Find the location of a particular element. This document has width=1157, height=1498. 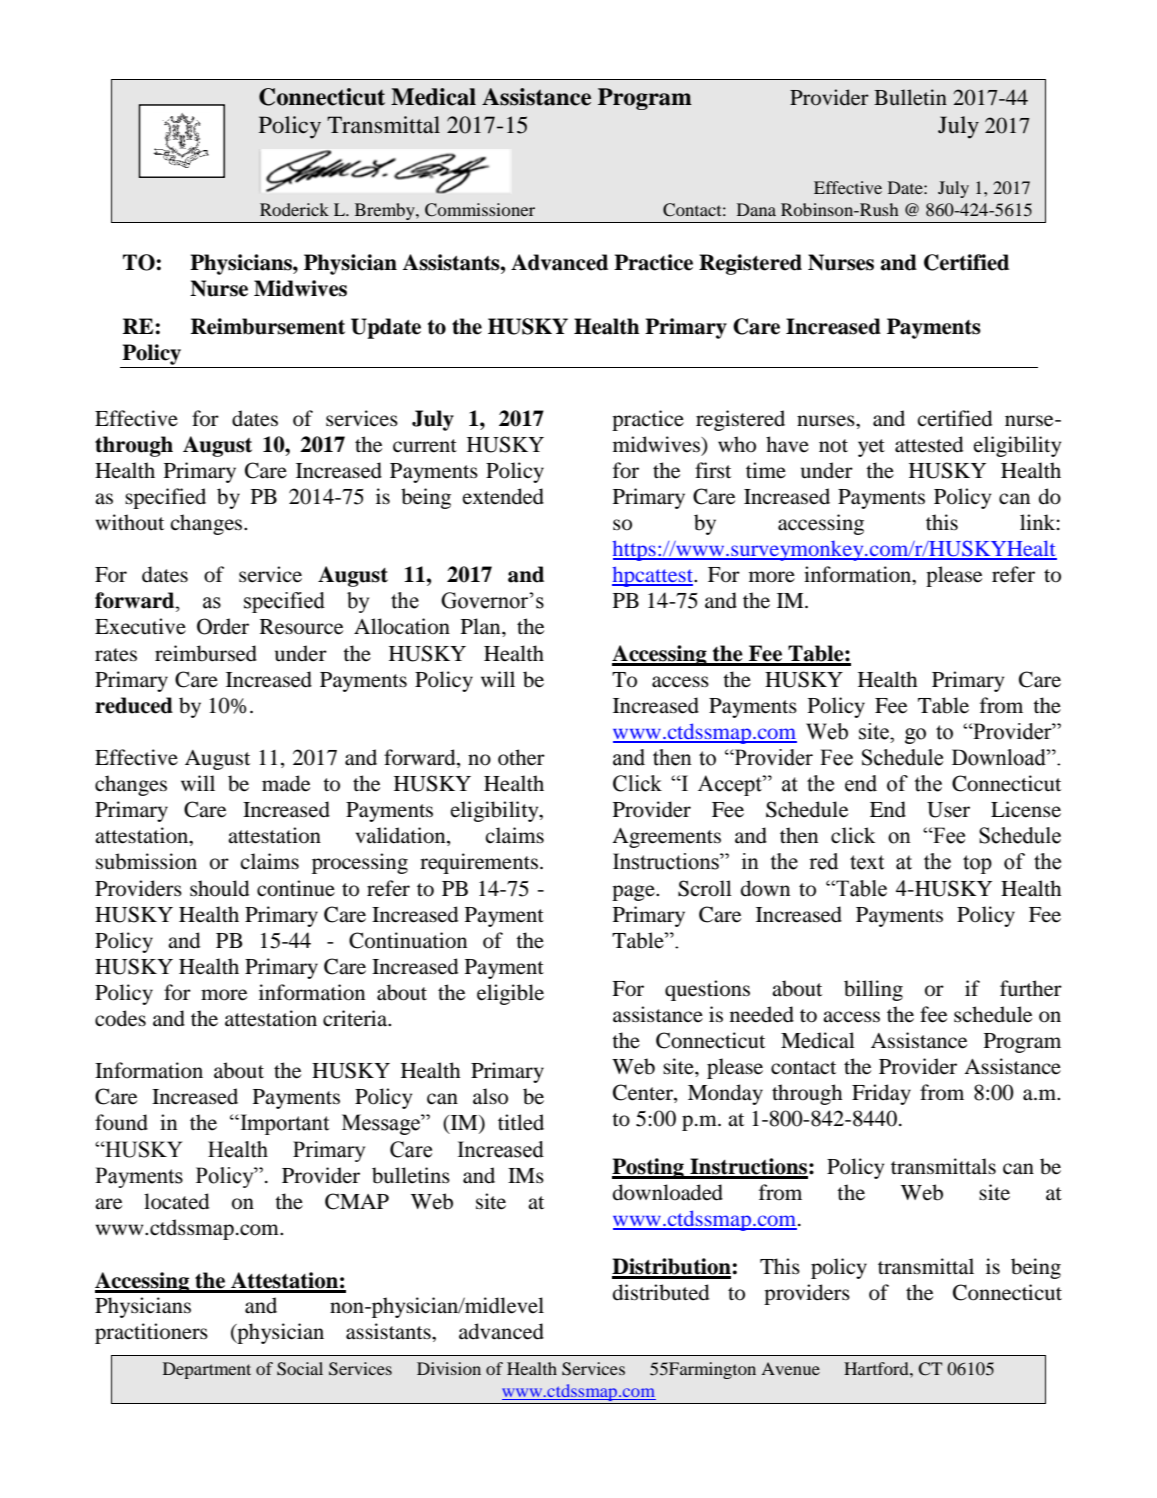

billing is located at coordinates (873, 990).
